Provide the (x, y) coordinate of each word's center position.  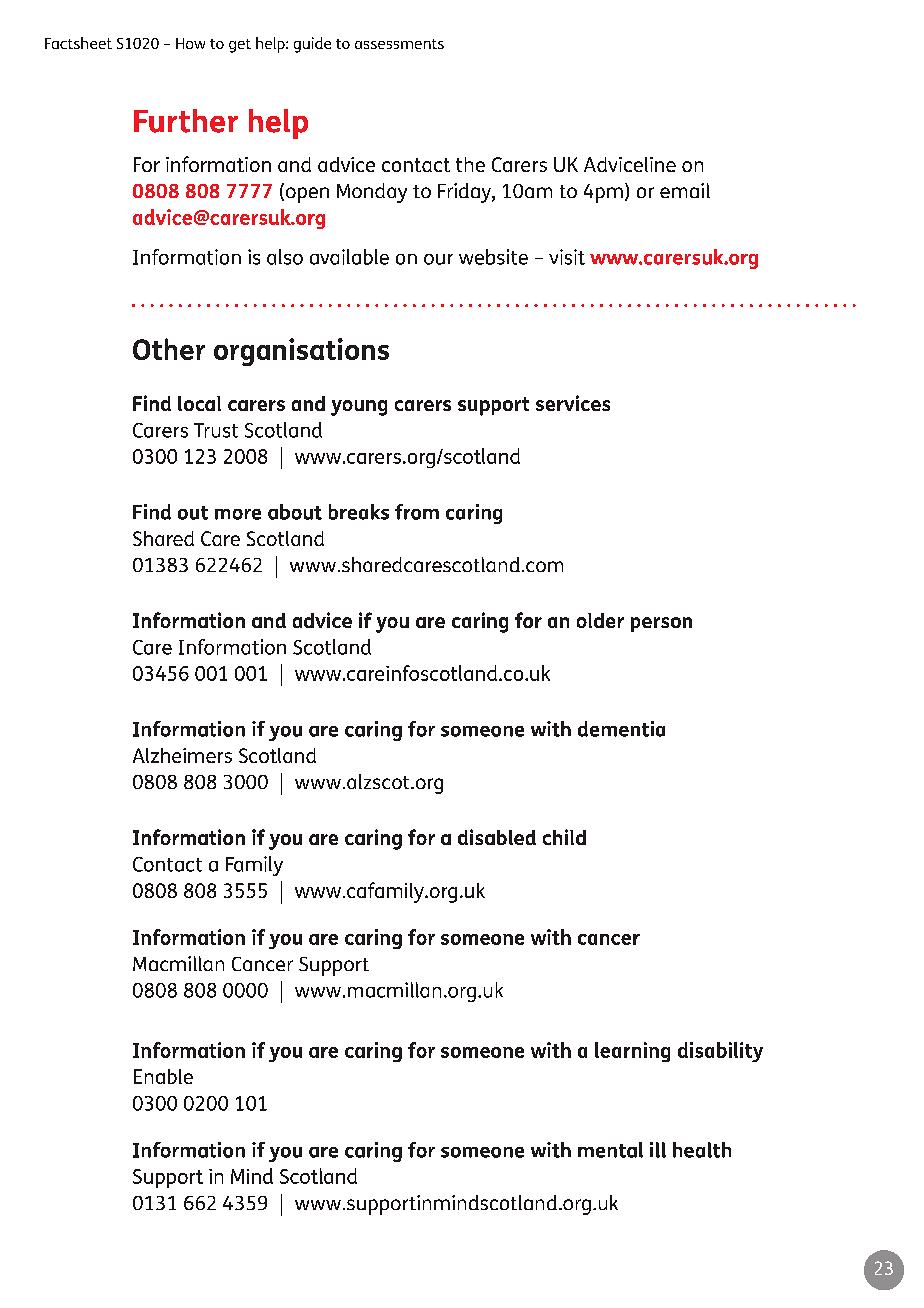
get (240, 46)
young (359, 408)
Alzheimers (182, 755)
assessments (399, 44)
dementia (621, 729)
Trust (216, 430)
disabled (497, 837)
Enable (163, 1076)
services (573, 403)
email (685, 190)
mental (610, 1150)
